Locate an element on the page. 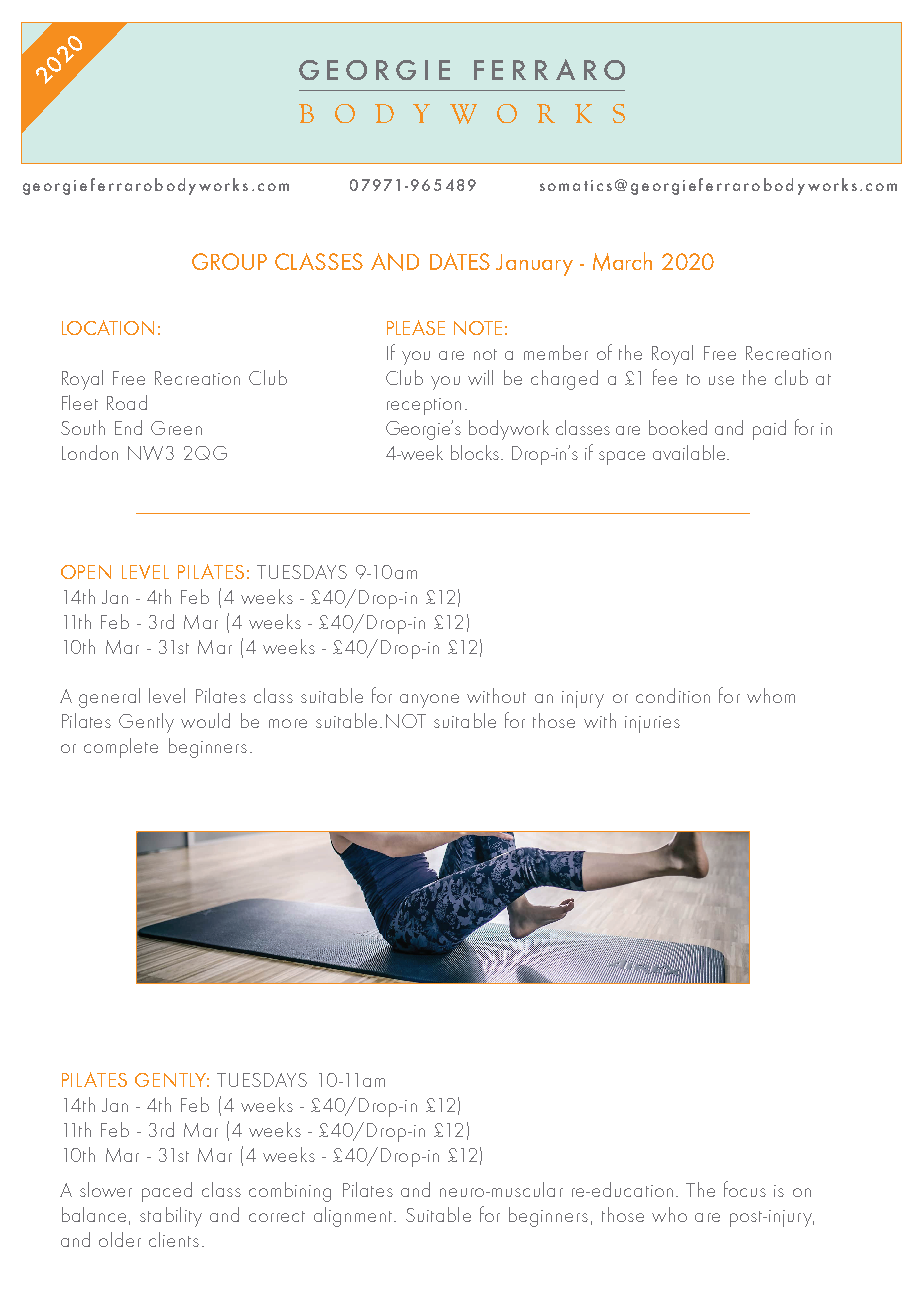 This document has width=924, height=1308. anyone is located at coordinates (429, 701).
